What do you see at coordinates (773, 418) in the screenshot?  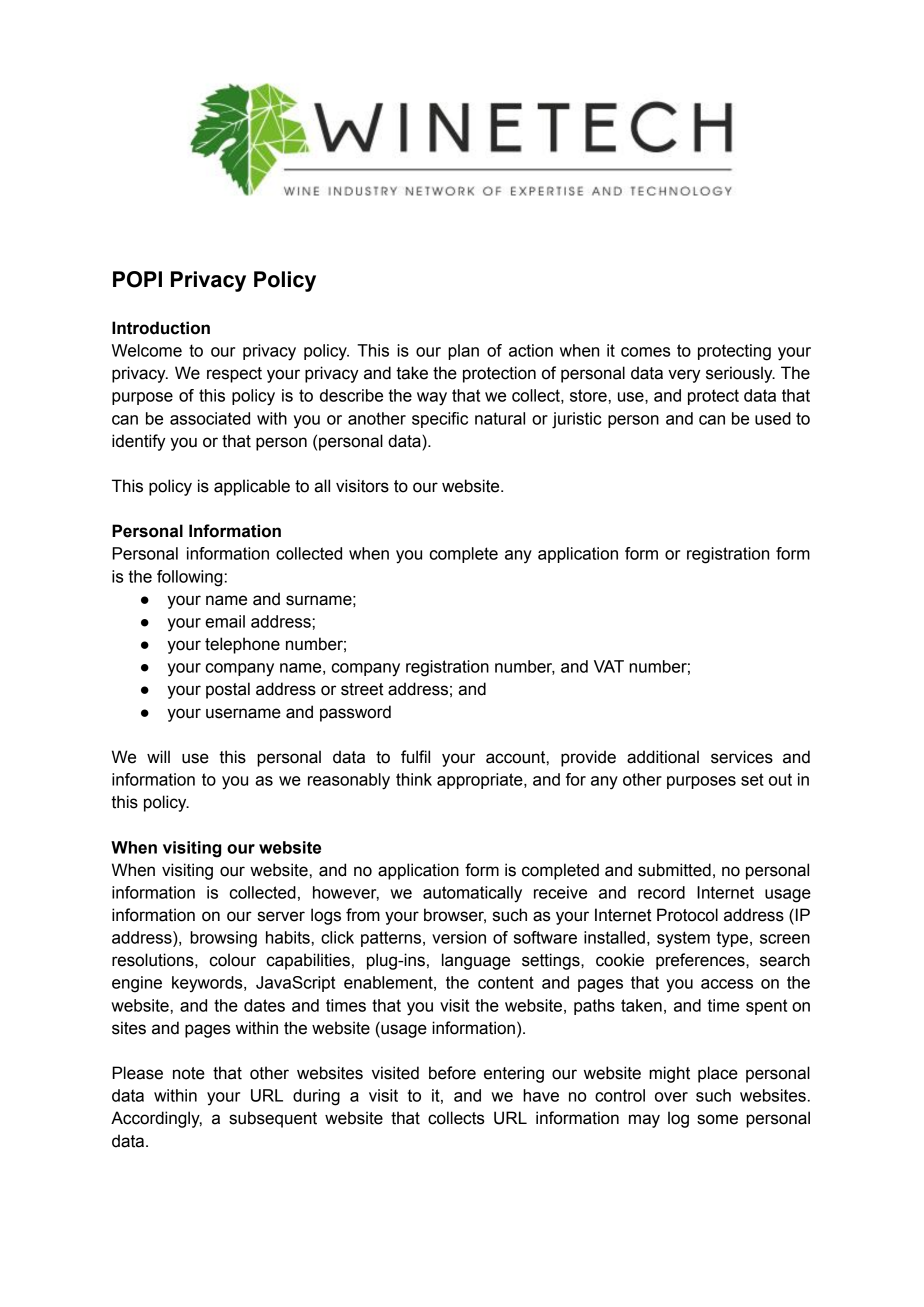 I see `used` at bounding box center [773, 418].
